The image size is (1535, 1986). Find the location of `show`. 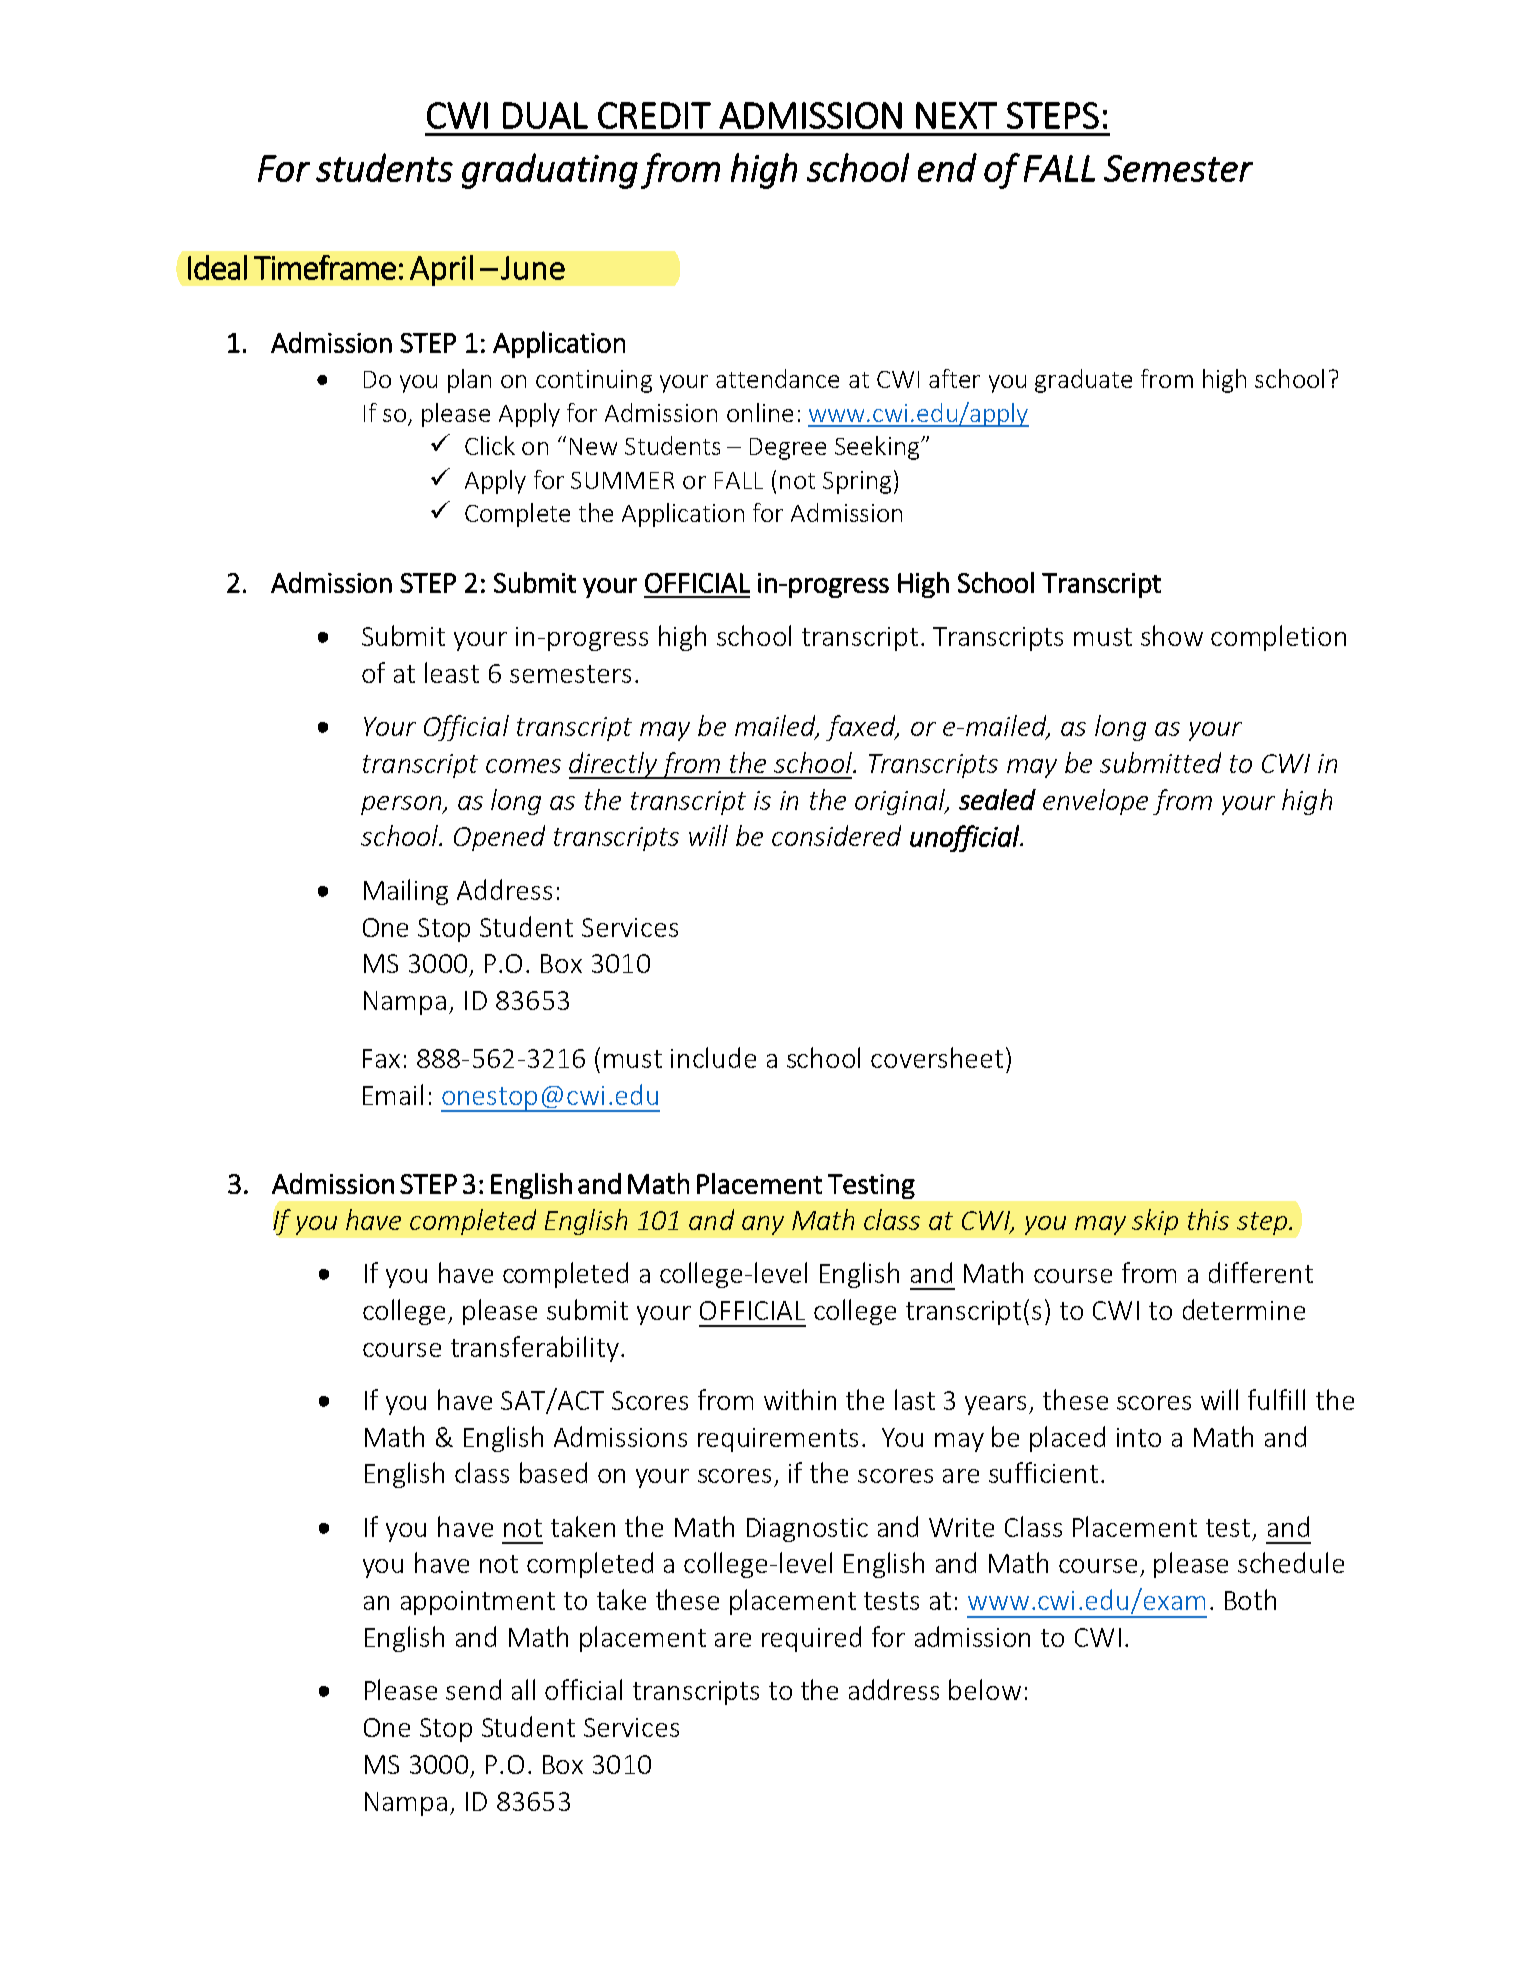

show is located at coordinates (1172, 635).
